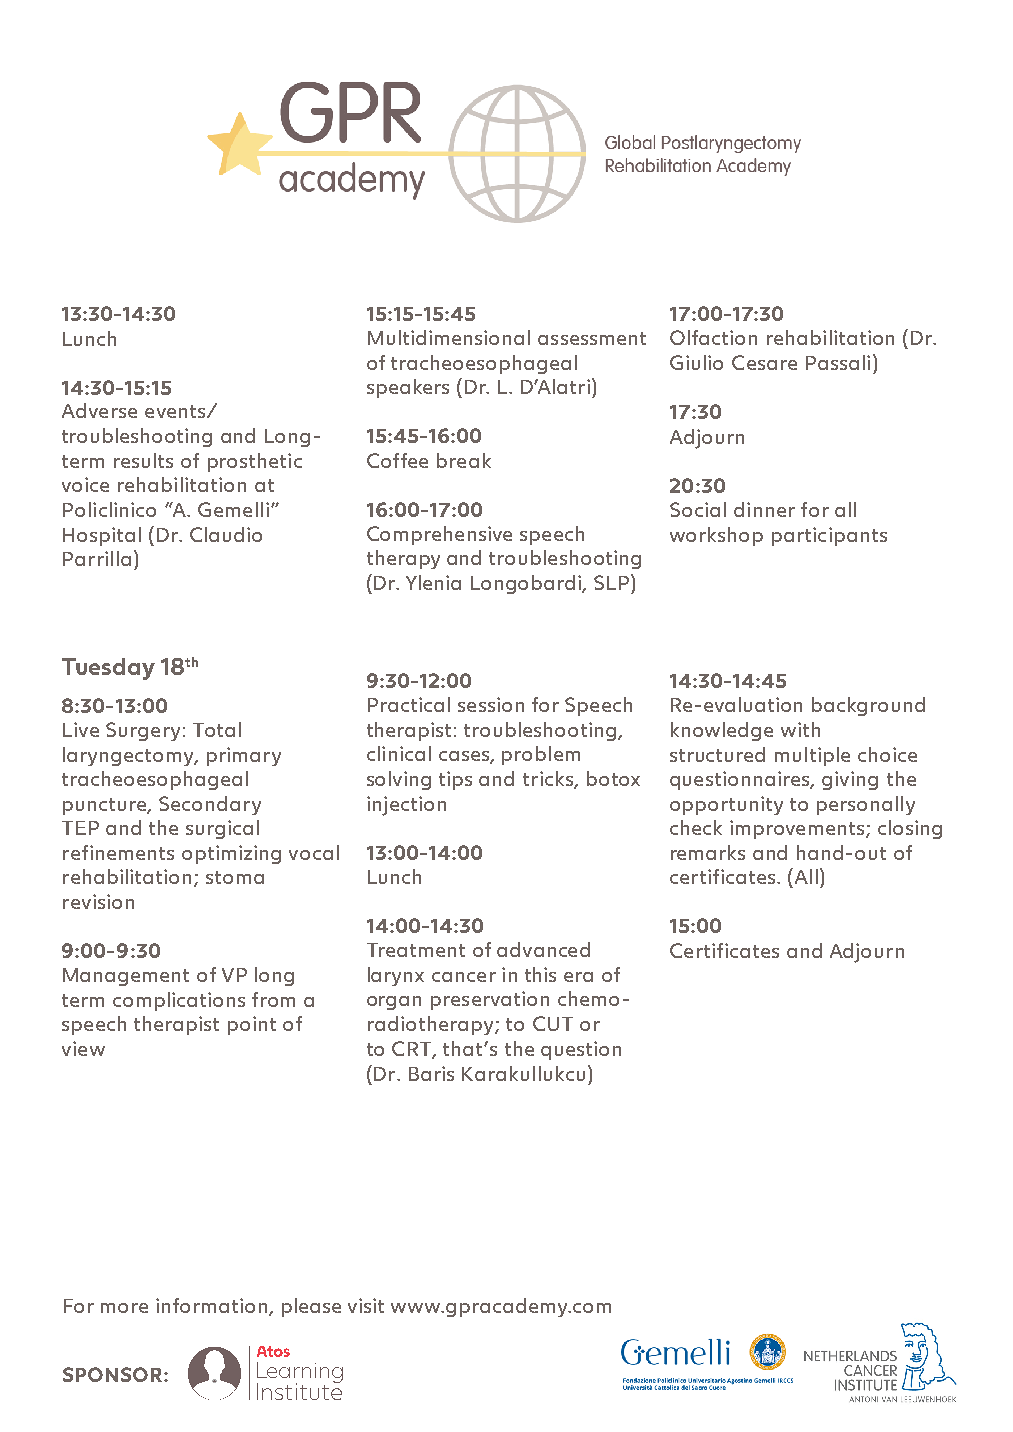 The width and height of the page is (1013, 1432). I want to click on Comprehensive, so click(439, 535).
